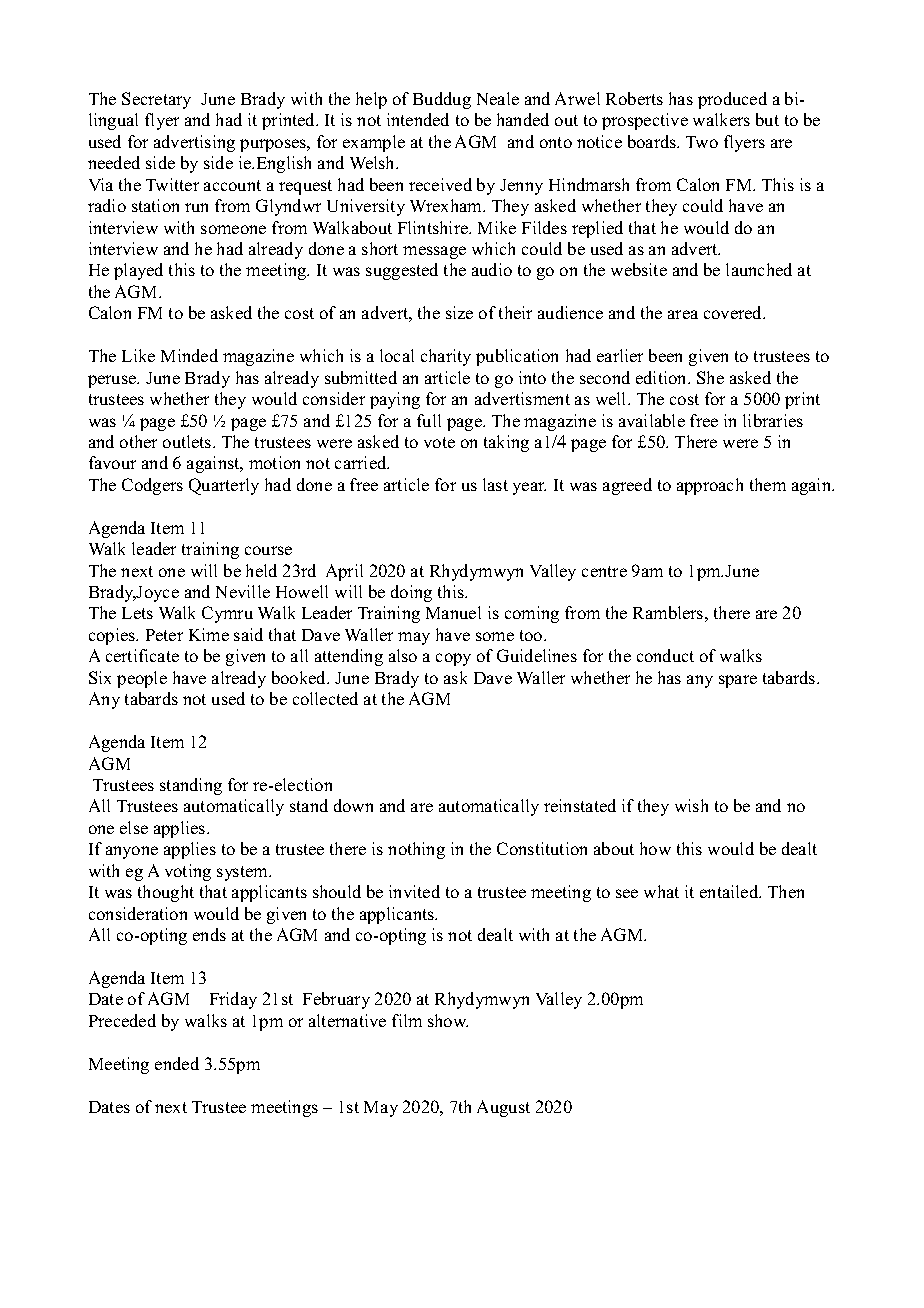 Image resolution: width=924 pixels, height=1308 pixels. What do you see at coordinates (134, 827) in the image?
I see `else` at bounding box center [134, 827].
